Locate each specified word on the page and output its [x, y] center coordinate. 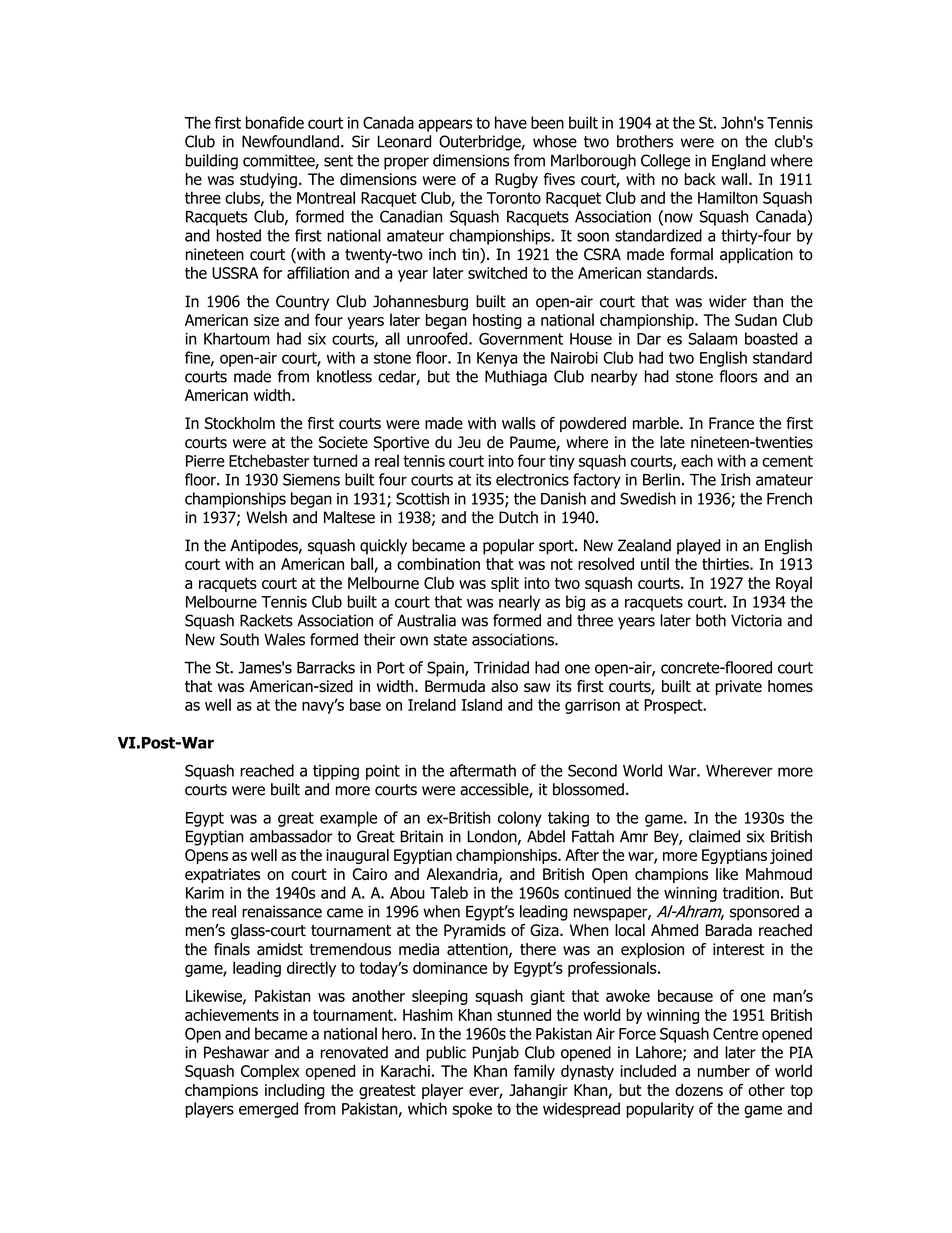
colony [520, 819]
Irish [736, 479]
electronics [532, 479]
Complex [270, 1072]
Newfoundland [290, 141]
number [724, 1071]
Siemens [311, 479]
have [511, 122]
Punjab [496, 1054]
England [739, 162]
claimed [714, 836]
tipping [336, 772]
